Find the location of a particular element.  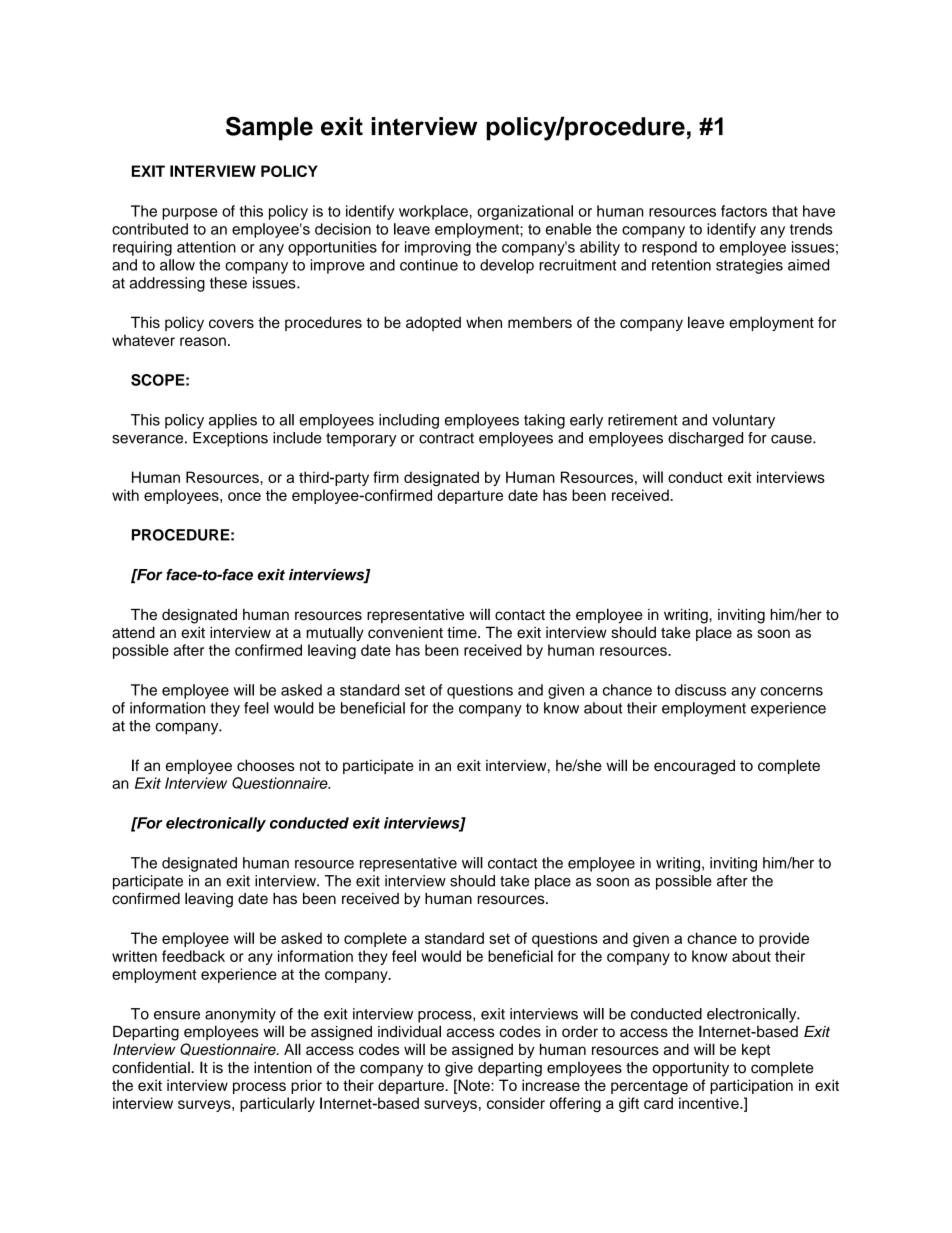

attend is located at coordinates (133, 632).
